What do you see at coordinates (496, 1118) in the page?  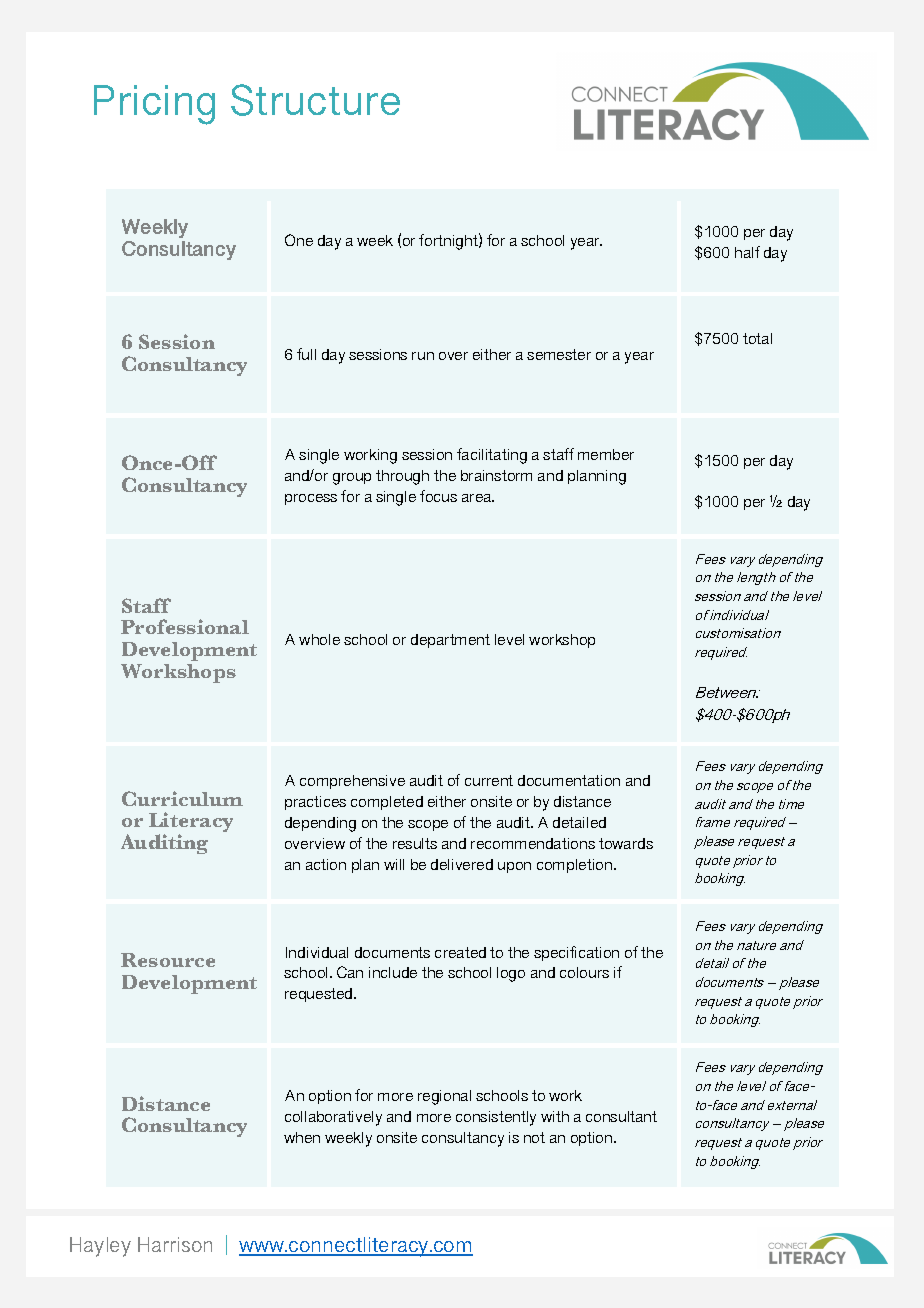 I see `consistently` at bounding box center [496, 1118].
